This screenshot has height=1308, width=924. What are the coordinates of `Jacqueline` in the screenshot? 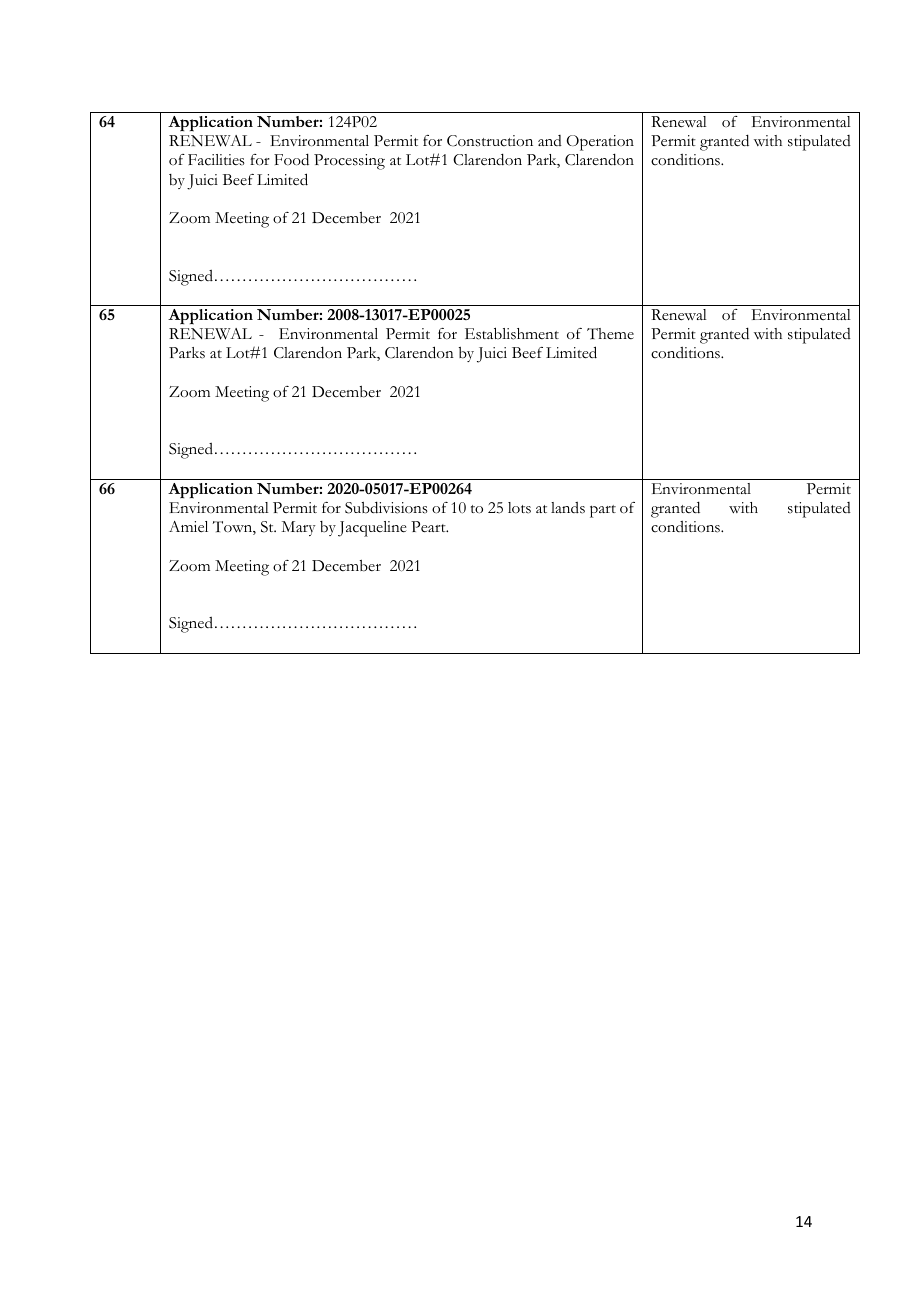 It's located at (372, 529).
